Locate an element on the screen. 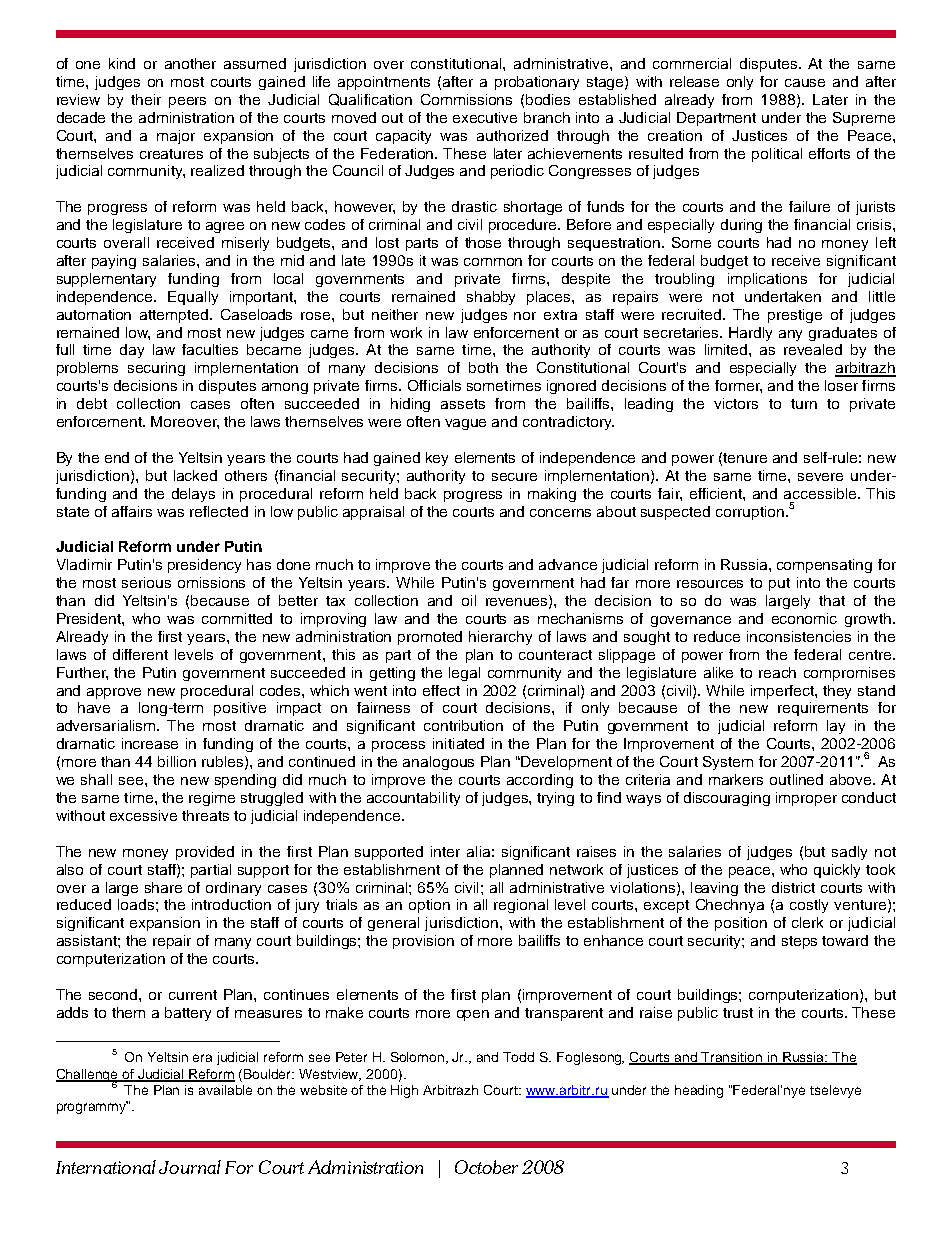 This screenshot has width=952, height=1233. both is located at coordinates (483, 367).
